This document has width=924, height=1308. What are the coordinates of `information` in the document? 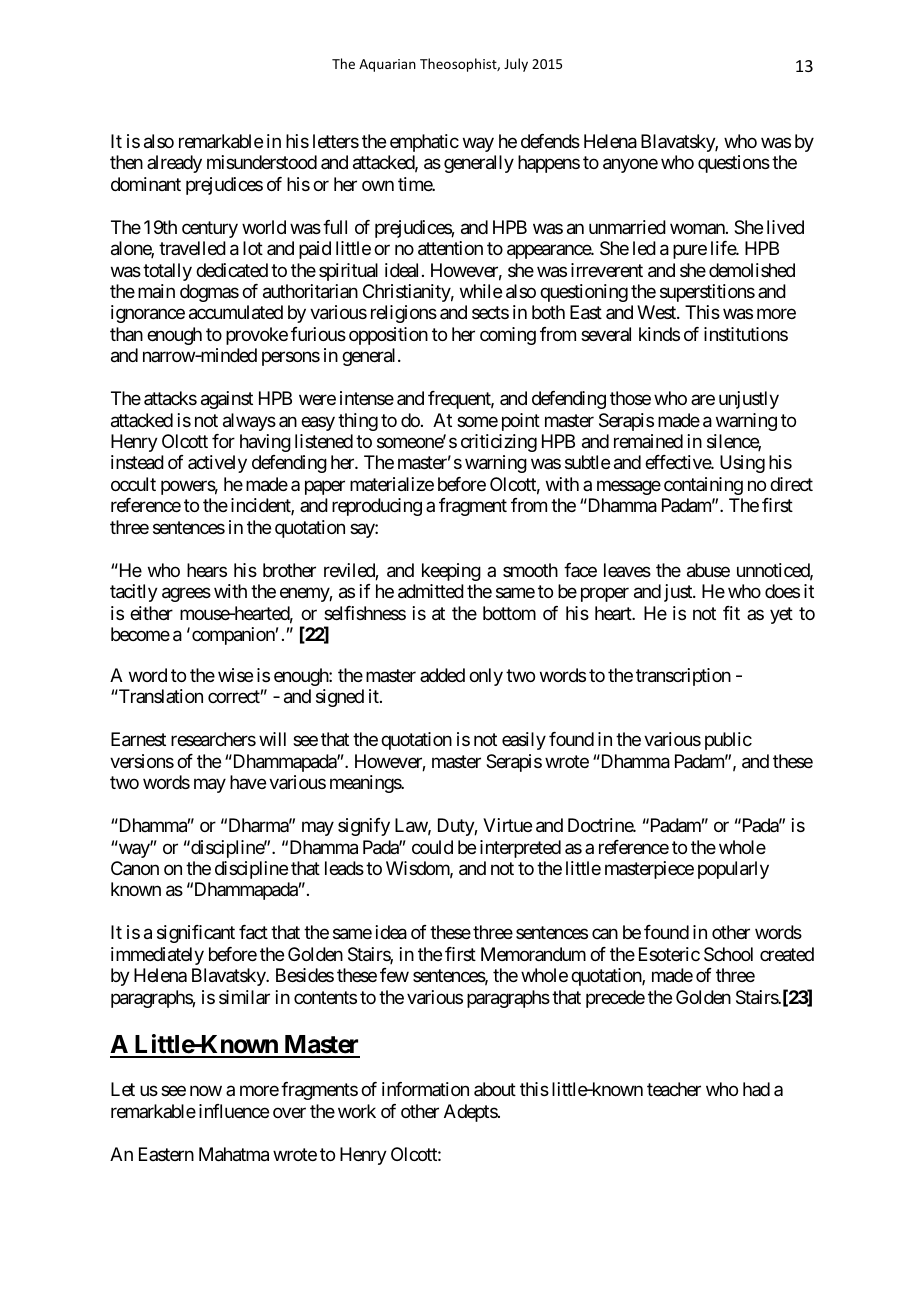 It's located at (425, 1089).
